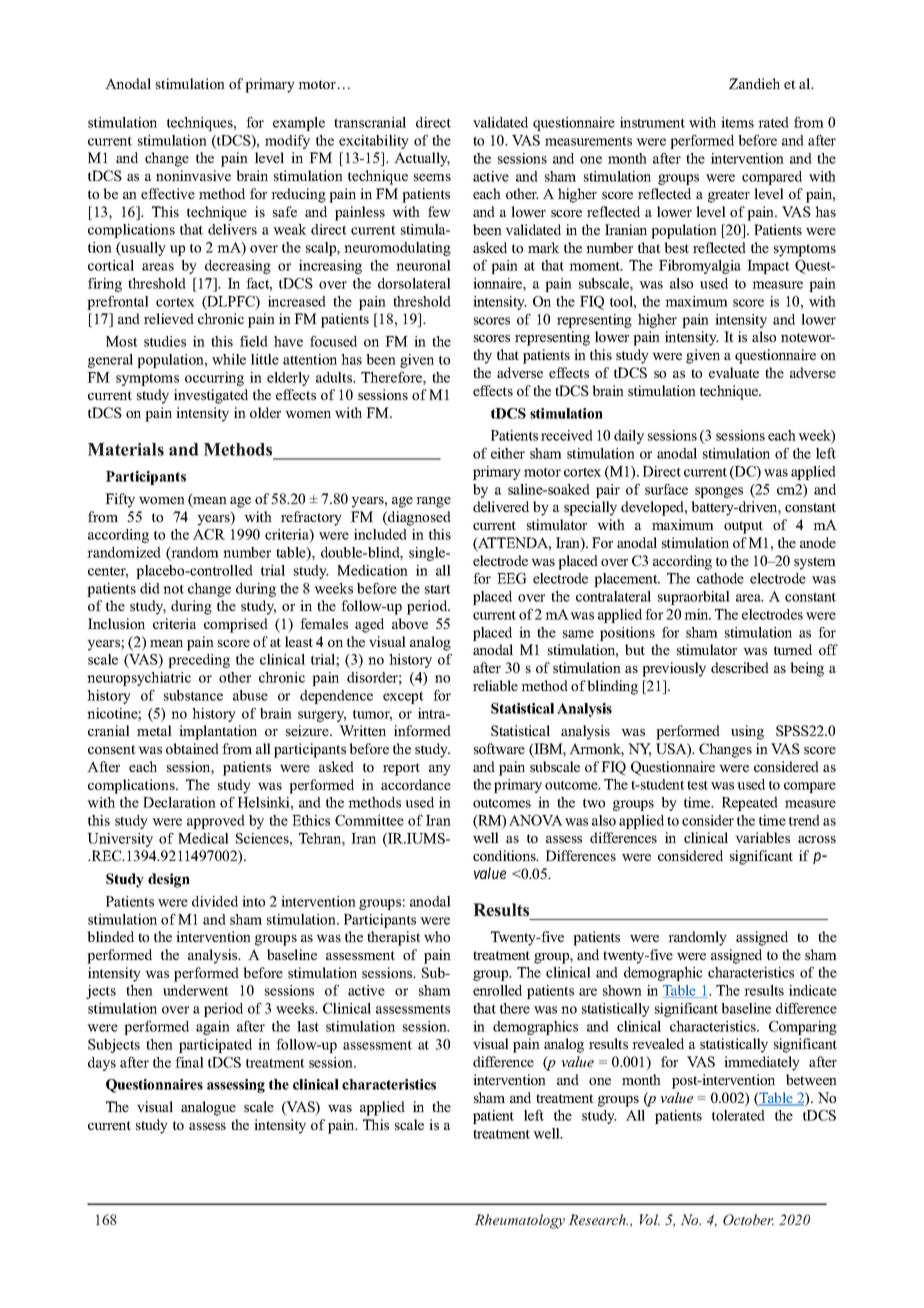  Describe the element at coordinates (519, 1221) in the screenshot. I see `Rheumatology` at that location.
